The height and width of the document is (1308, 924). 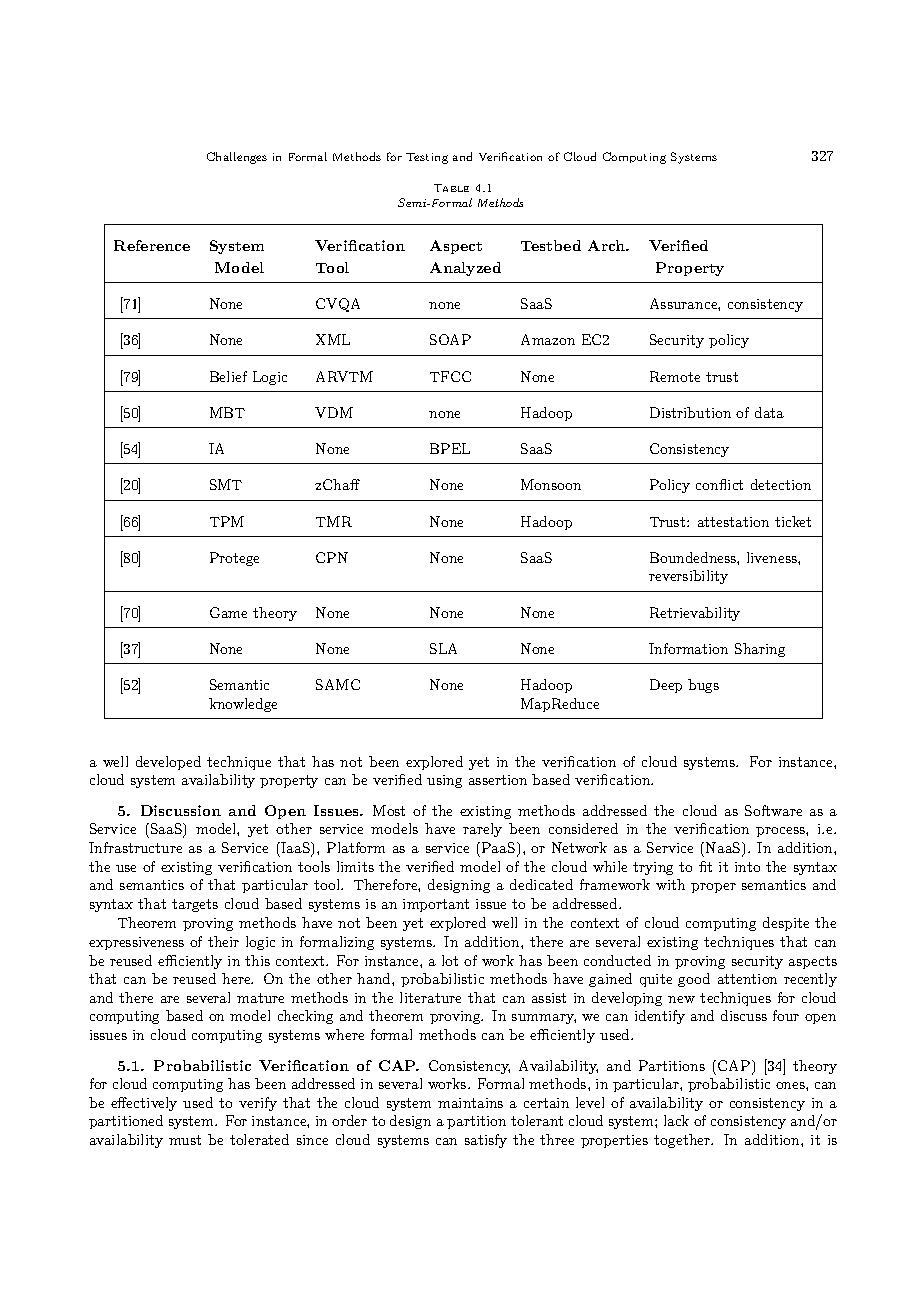 What do you see at coordinates (451, 188) in the document?
I see `Table` at bounding box center [451, 188].
